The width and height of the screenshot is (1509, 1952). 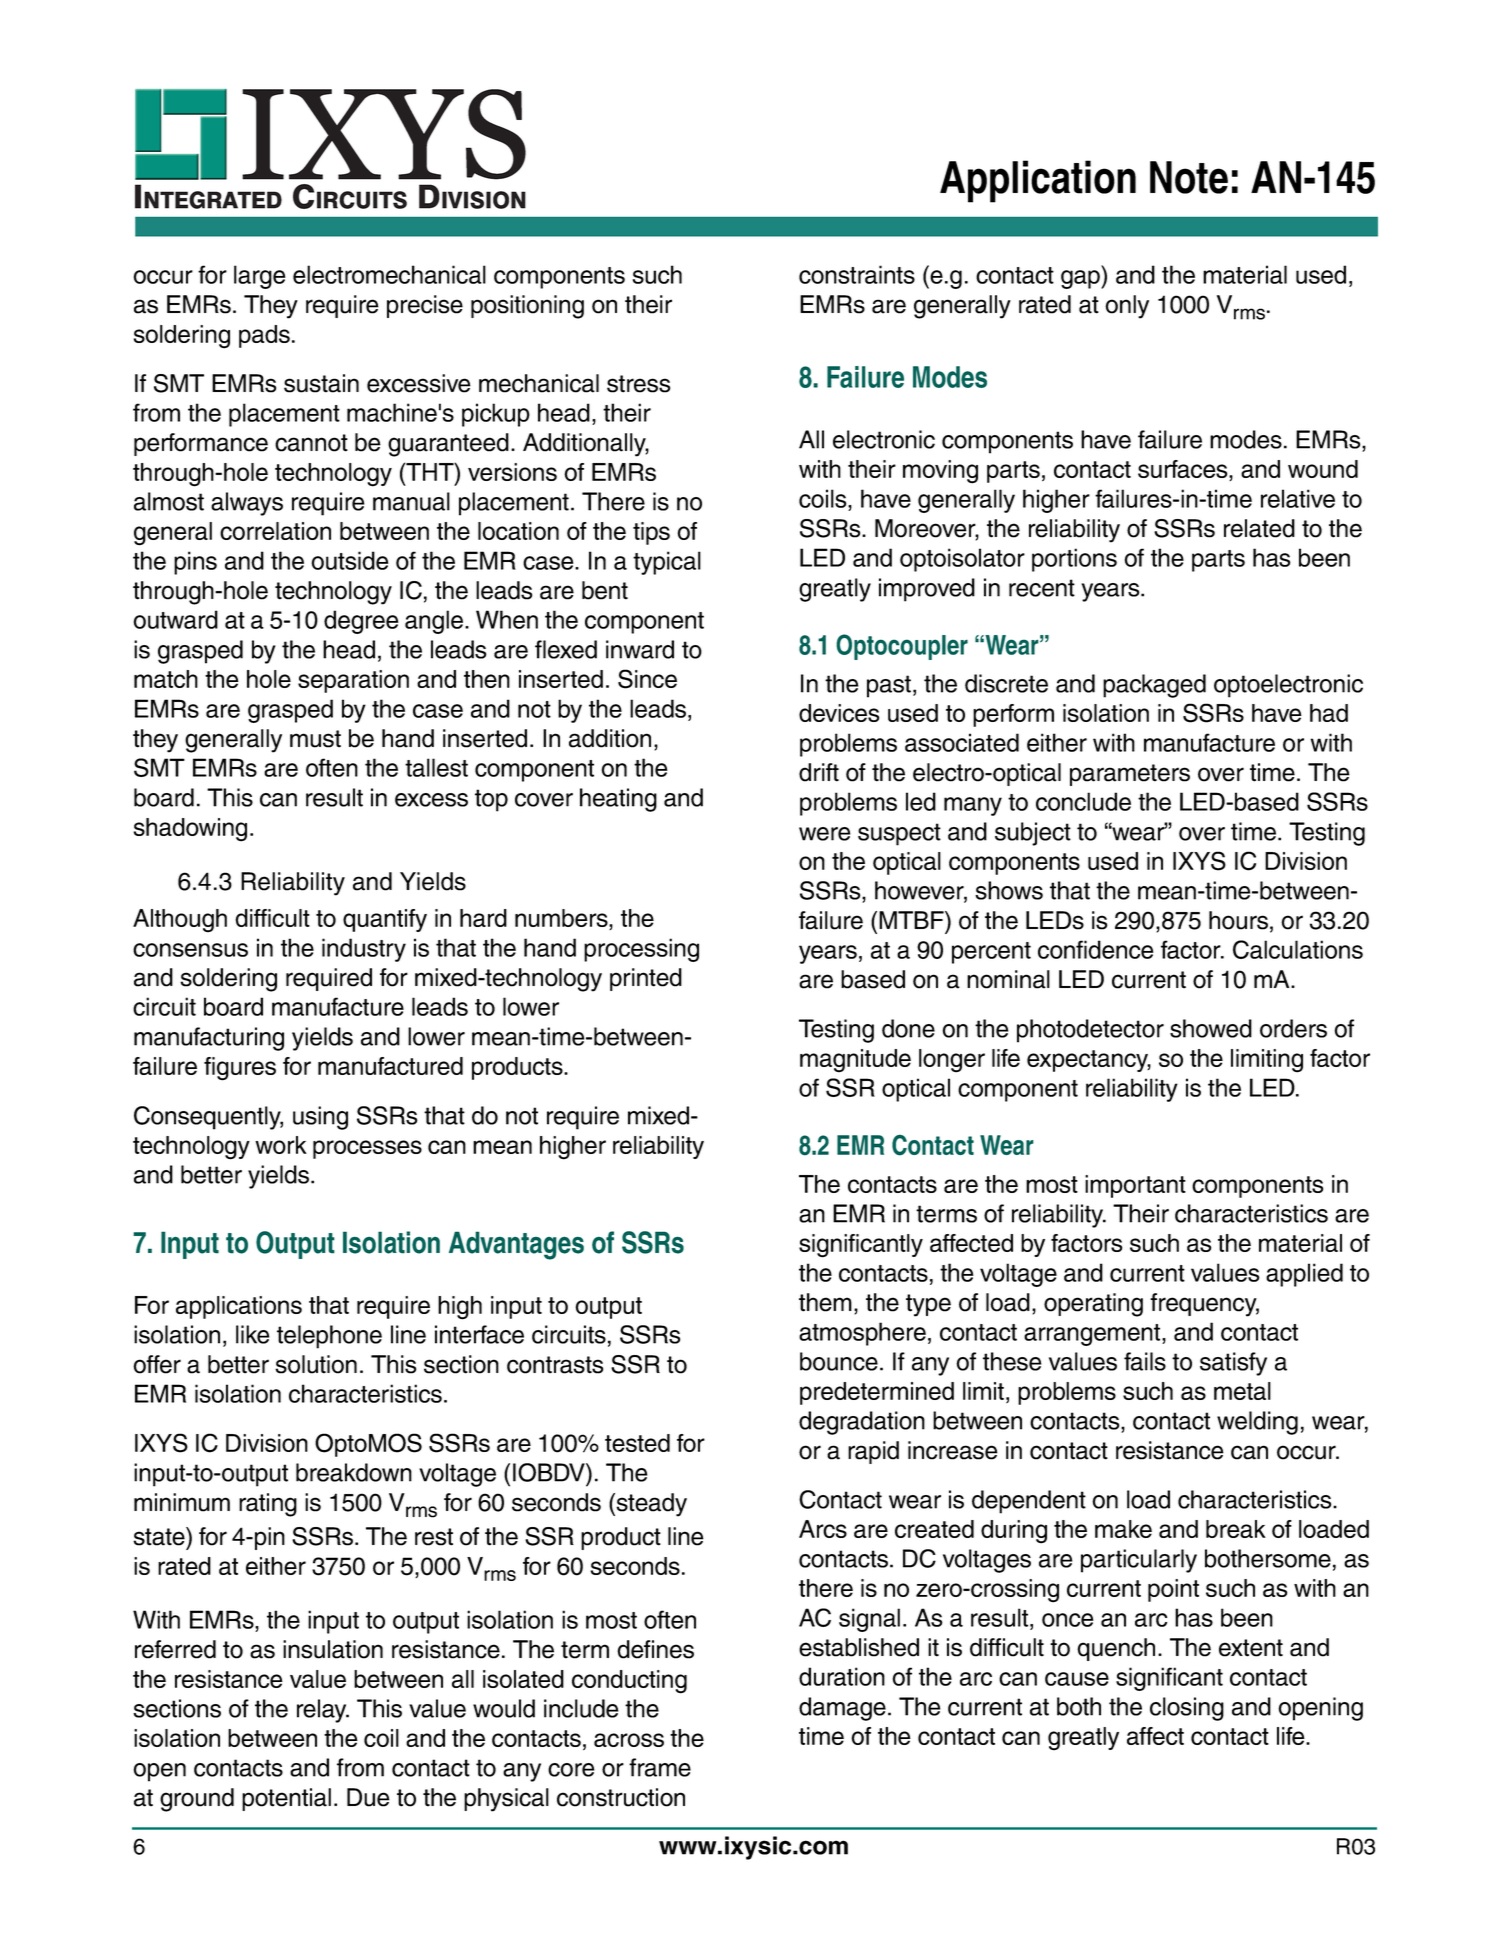 I want to click on showed, so click(x=1211, y=1028).
